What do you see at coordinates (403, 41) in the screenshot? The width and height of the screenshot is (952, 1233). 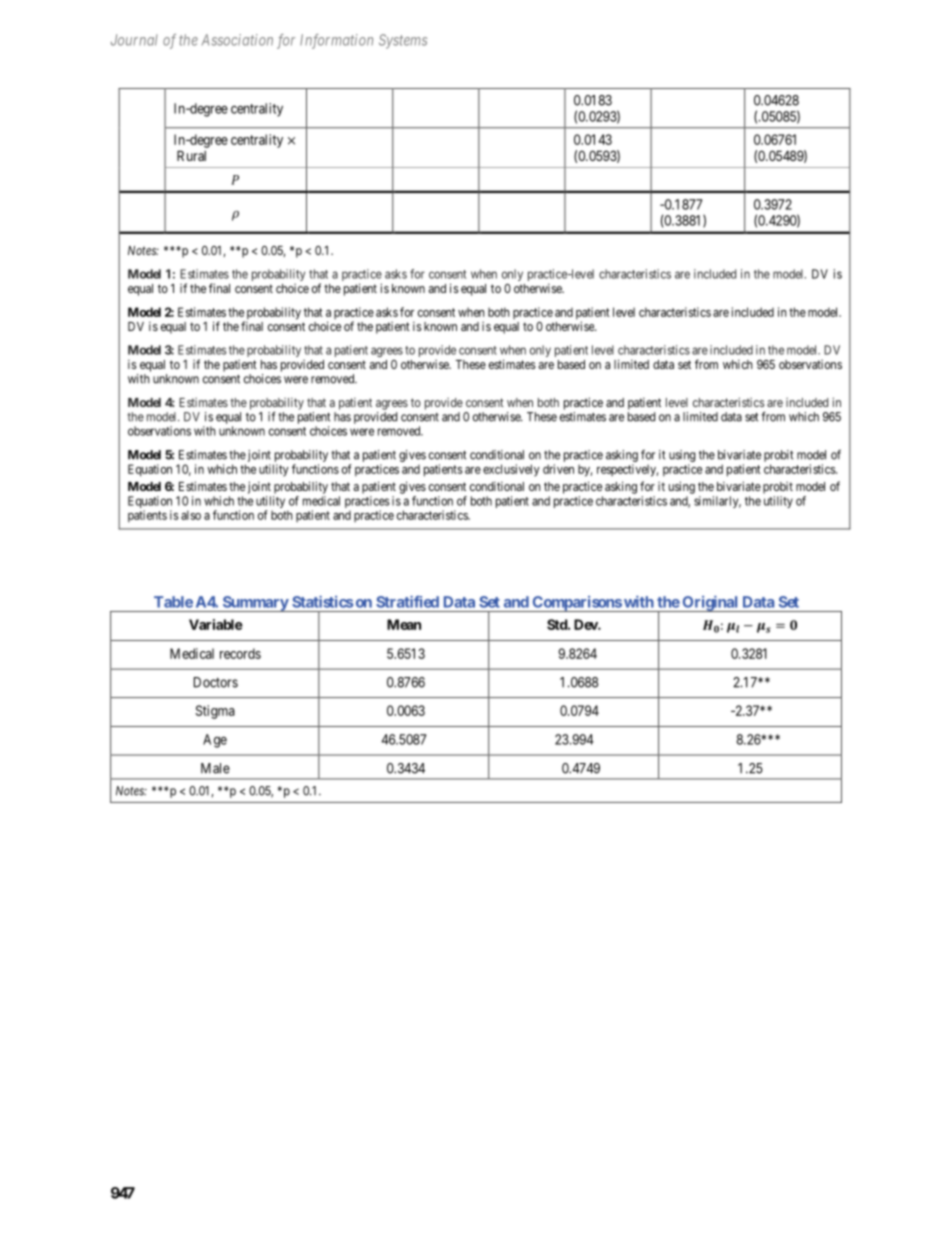 I see `Systems` at bounding box center [403, 41].
